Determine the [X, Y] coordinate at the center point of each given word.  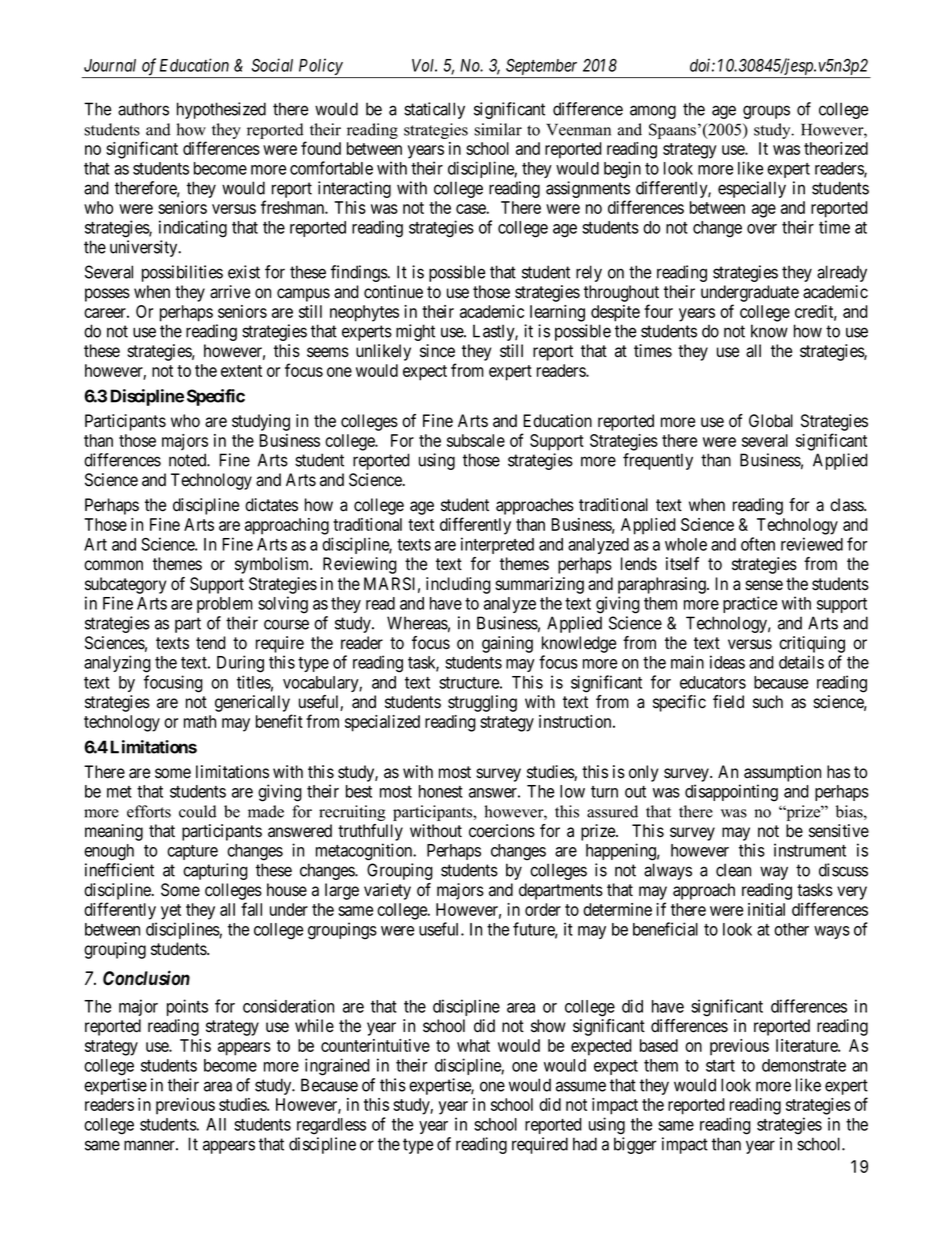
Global [771, 421]
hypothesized [221, 110]
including [458, 585]
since [437, 351]
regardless [331, 1126]
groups [766, 112]
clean [733, 870]
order [543, 909]
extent [241, 371]
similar [498, 129]
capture [192, 852]
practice [750, 604]
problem [225, 605]
